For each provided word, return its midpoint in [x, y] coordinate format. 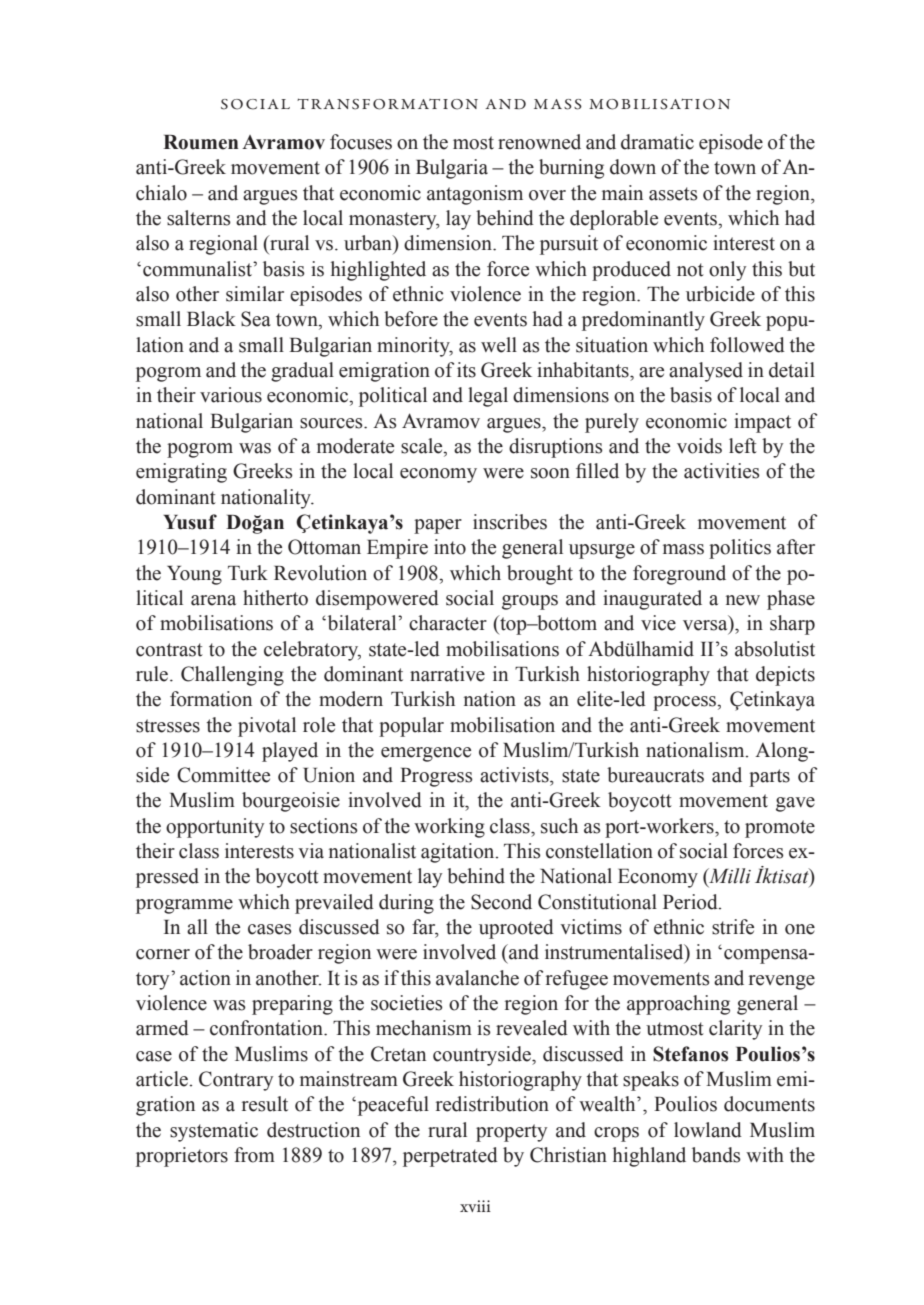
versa [706, 626]
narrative [447, 674]
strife [733, 927]
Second [501, 902]
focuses [361, 142]
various [231, 395]
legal [488, 397]
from [254, 1155]
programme [184, 906]
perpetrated [450, 1157]
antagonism [475, 195]
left [743, 446]
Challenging [232, 676]
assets [673, 194]
